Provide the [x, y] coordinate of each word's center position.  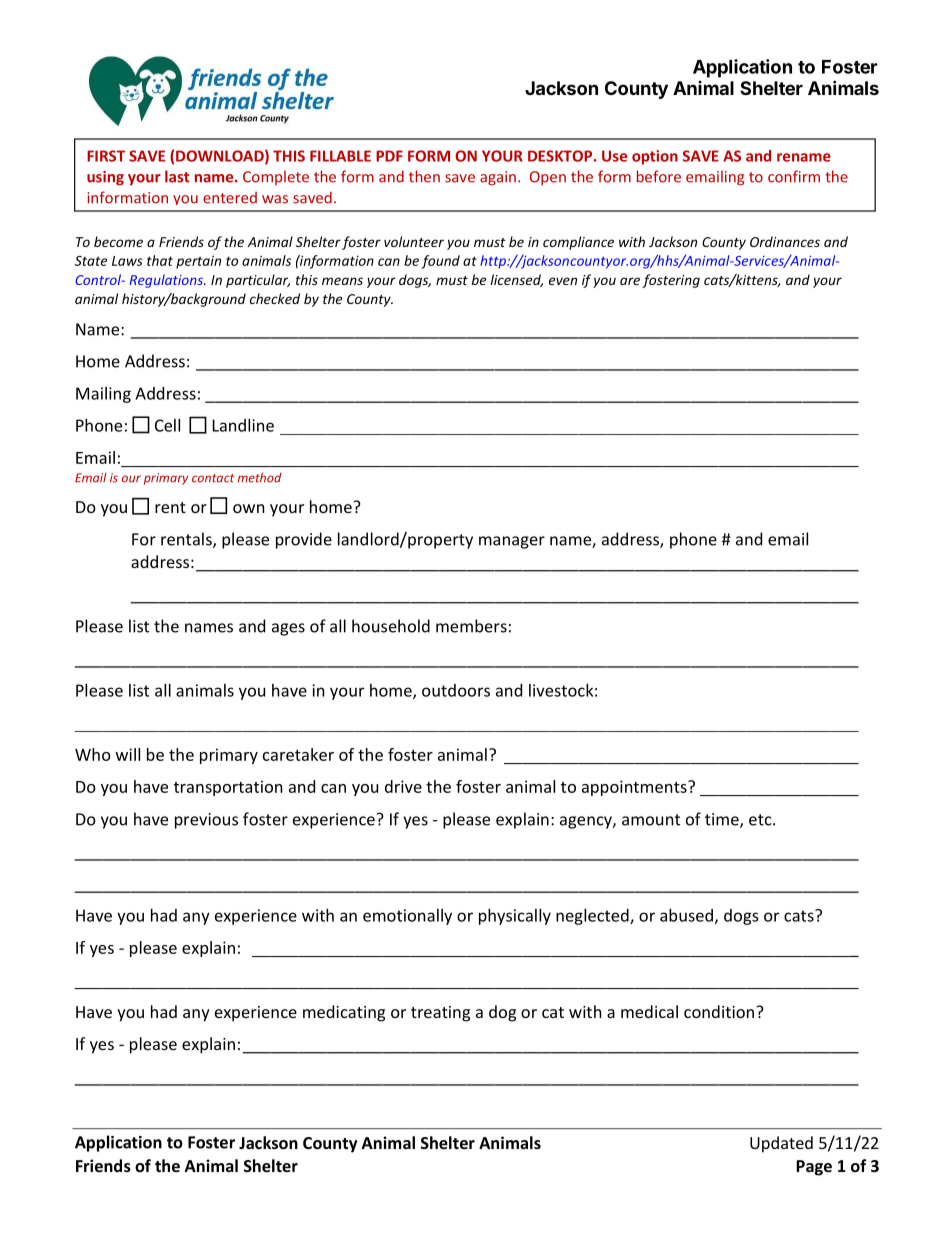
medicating [344, 1013]
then [424, 176]
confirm [794, 176]
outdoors [456, 690]
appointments [635, 788]
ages [288, 629]
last [177, 176]
